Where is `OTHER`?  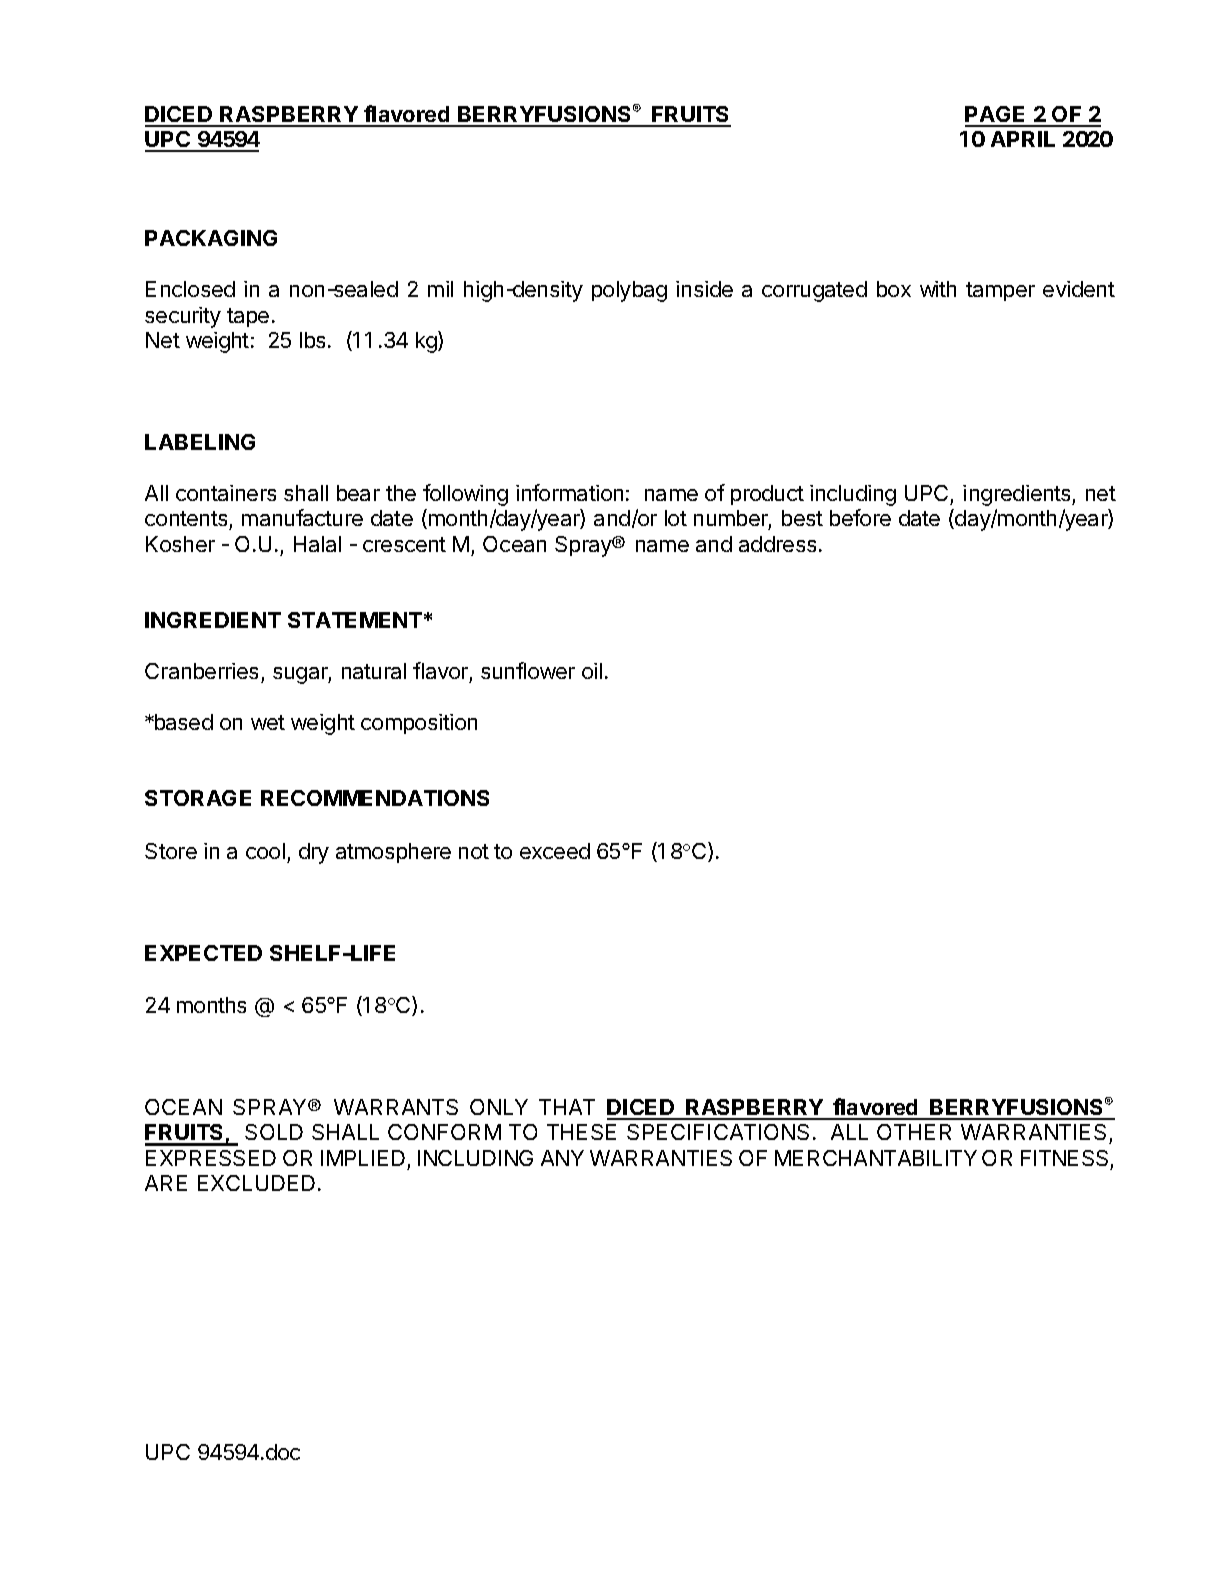
OTHER is located at coordinates (914, 1132).
